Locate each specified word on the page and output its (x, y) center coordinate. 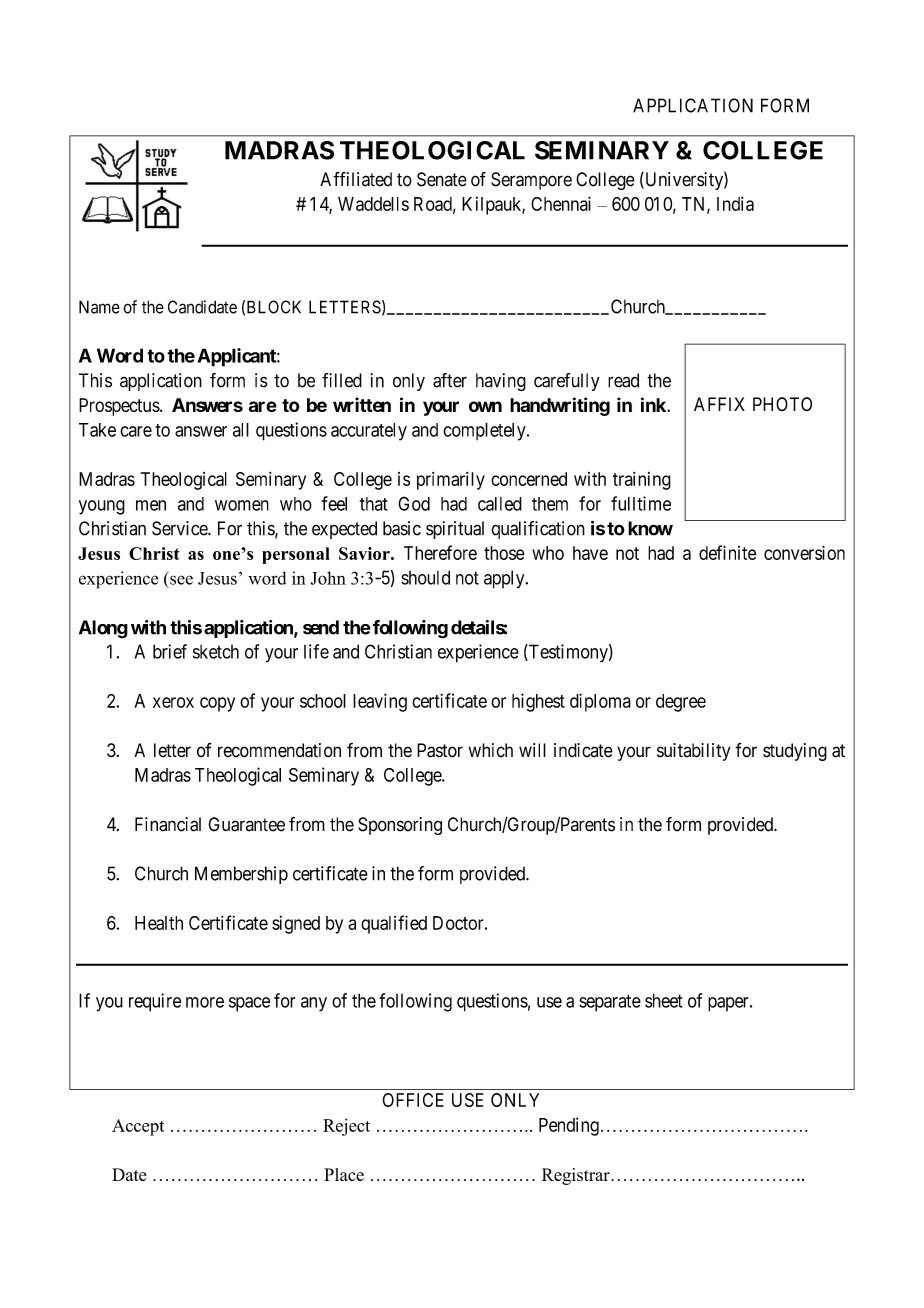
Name (99, 307)
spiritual (455, 530)
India (735, 203)
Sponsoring (400, 826)
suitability (694, 752)
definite (728, 552)
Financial (168, 824)
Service (180, 528)
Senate (442, 179)
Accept (138, 1127)
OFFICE (413, 1100)
